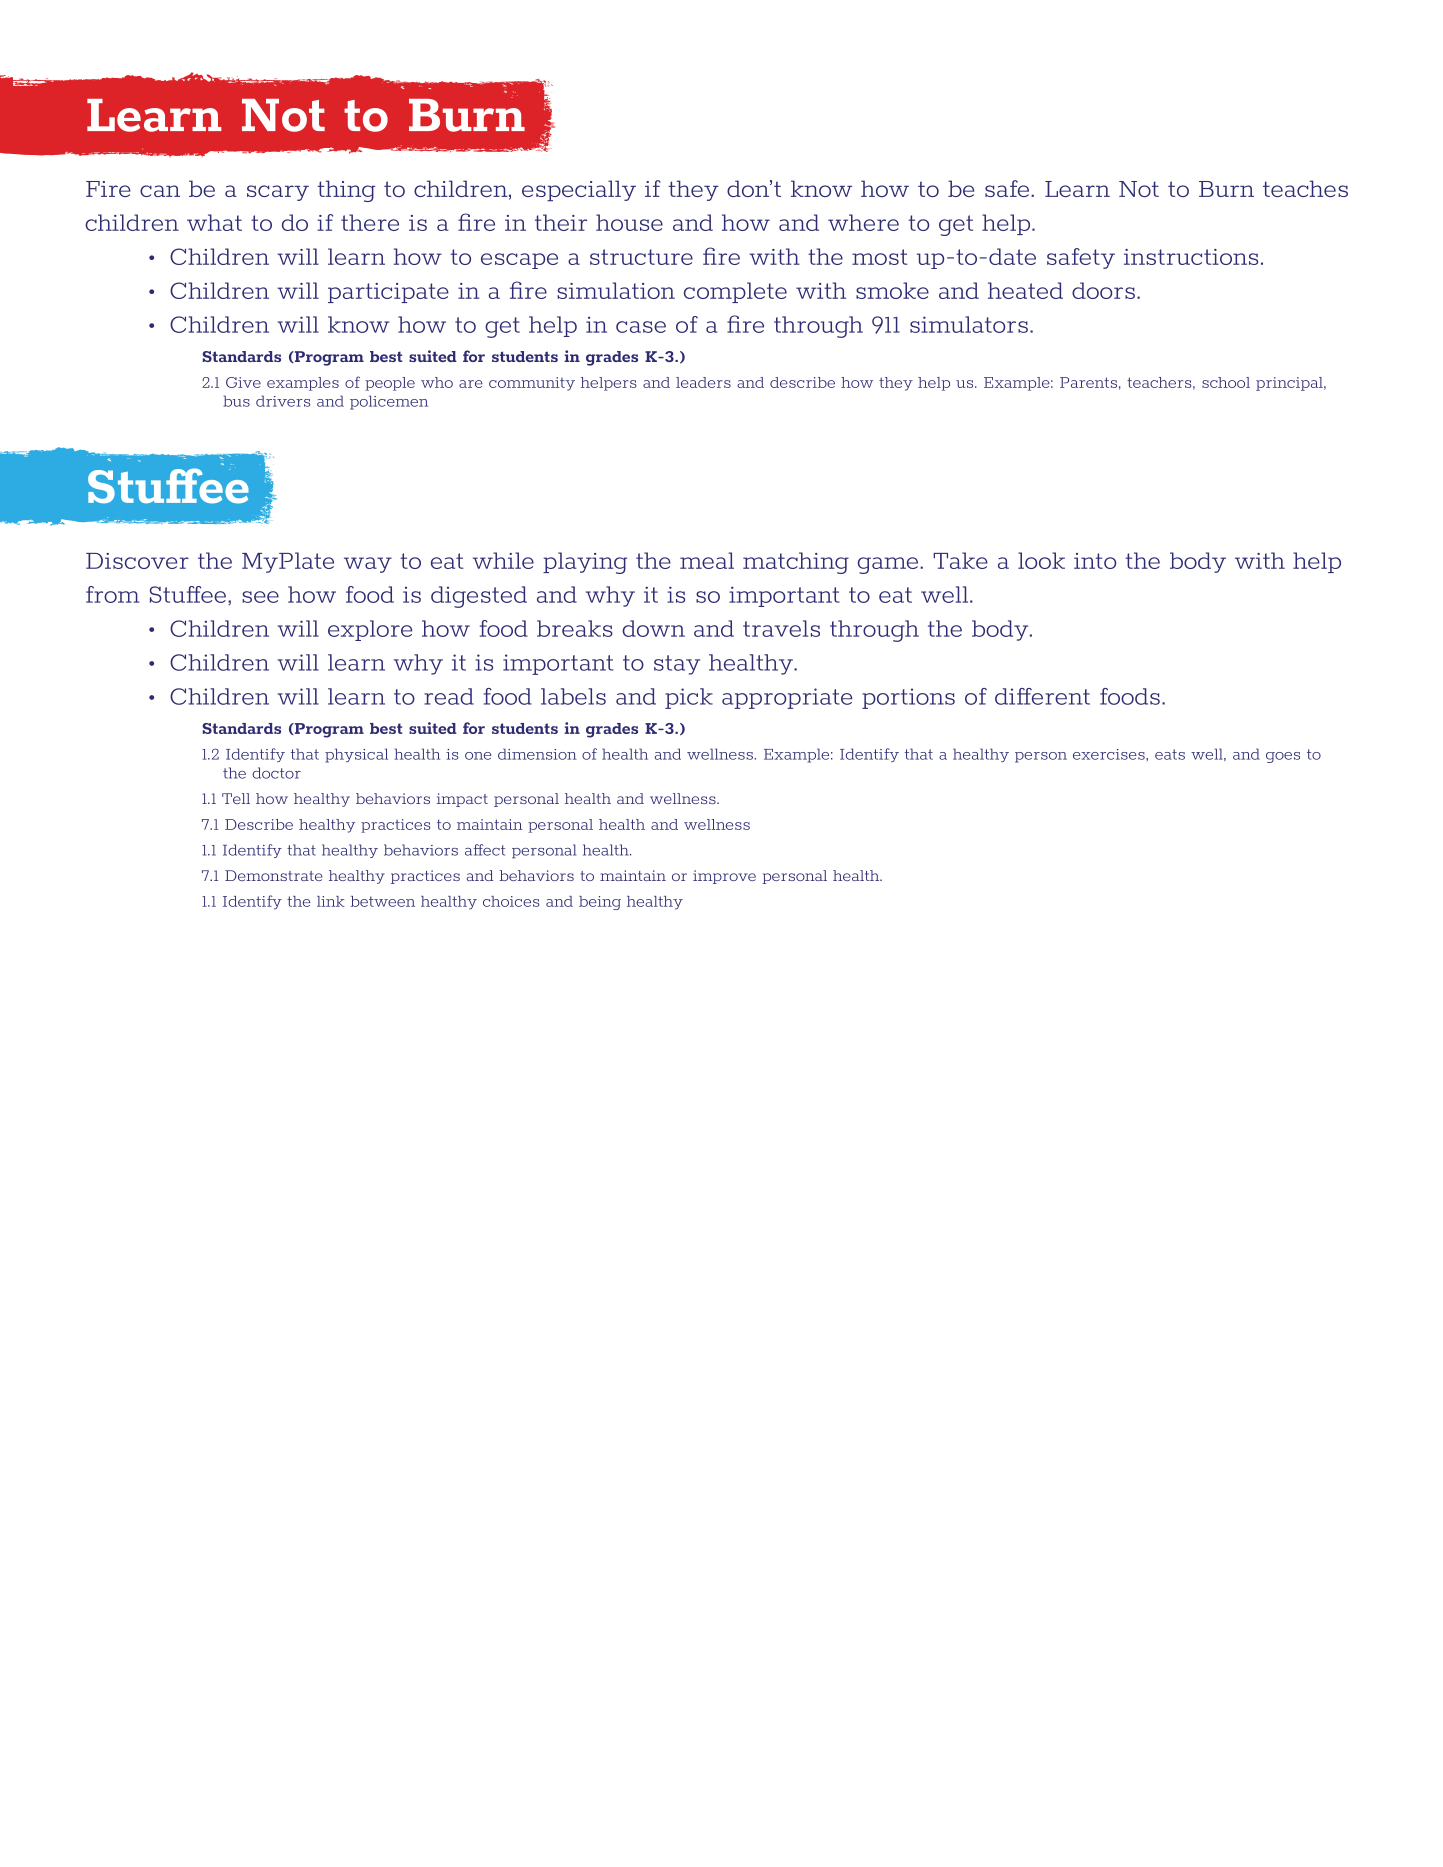  Describe the element at coordinates (689, 698) in the image. I see `pick` at that location.
